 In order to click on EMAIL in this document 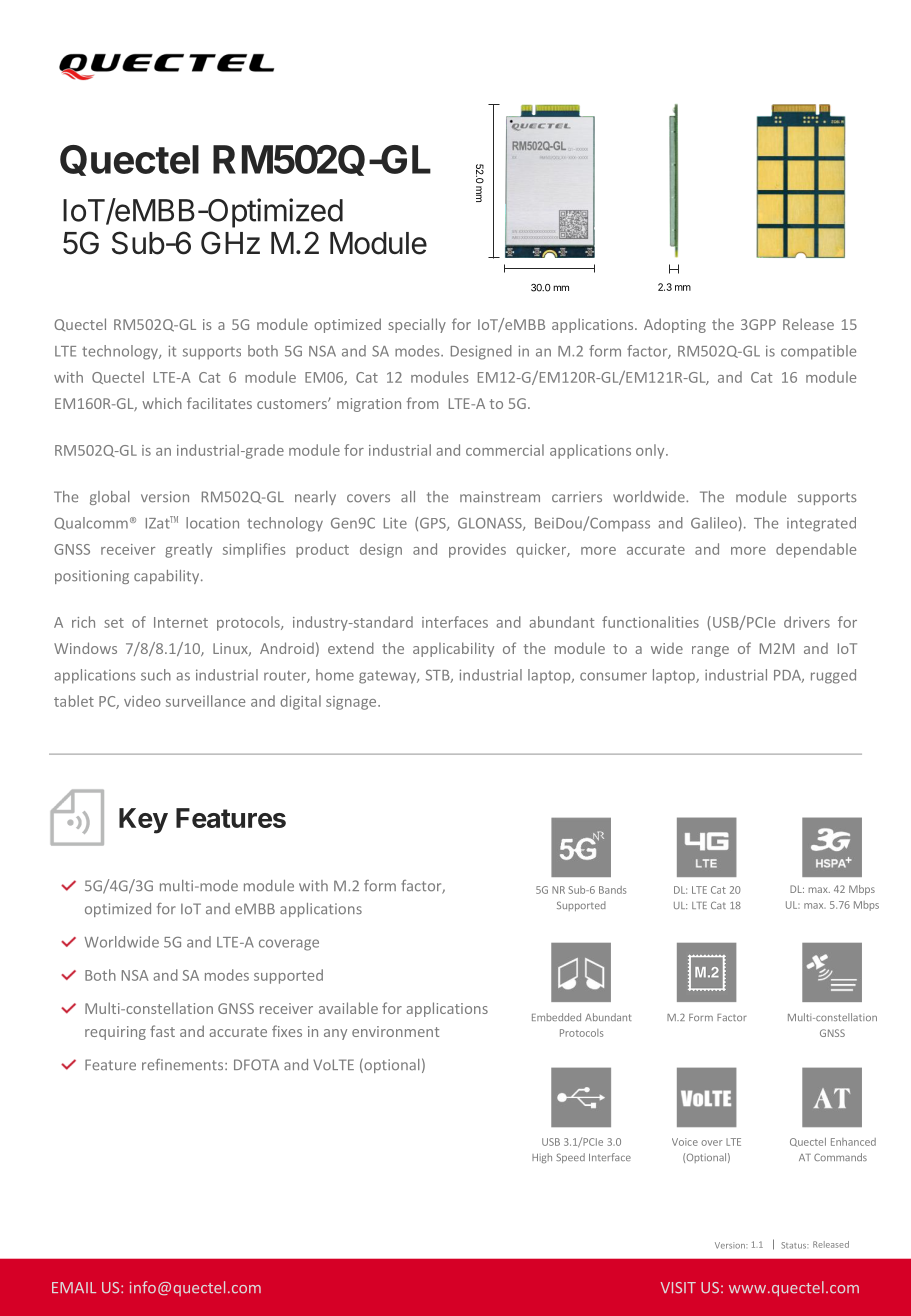, I will do `click(74, 1287)`.
